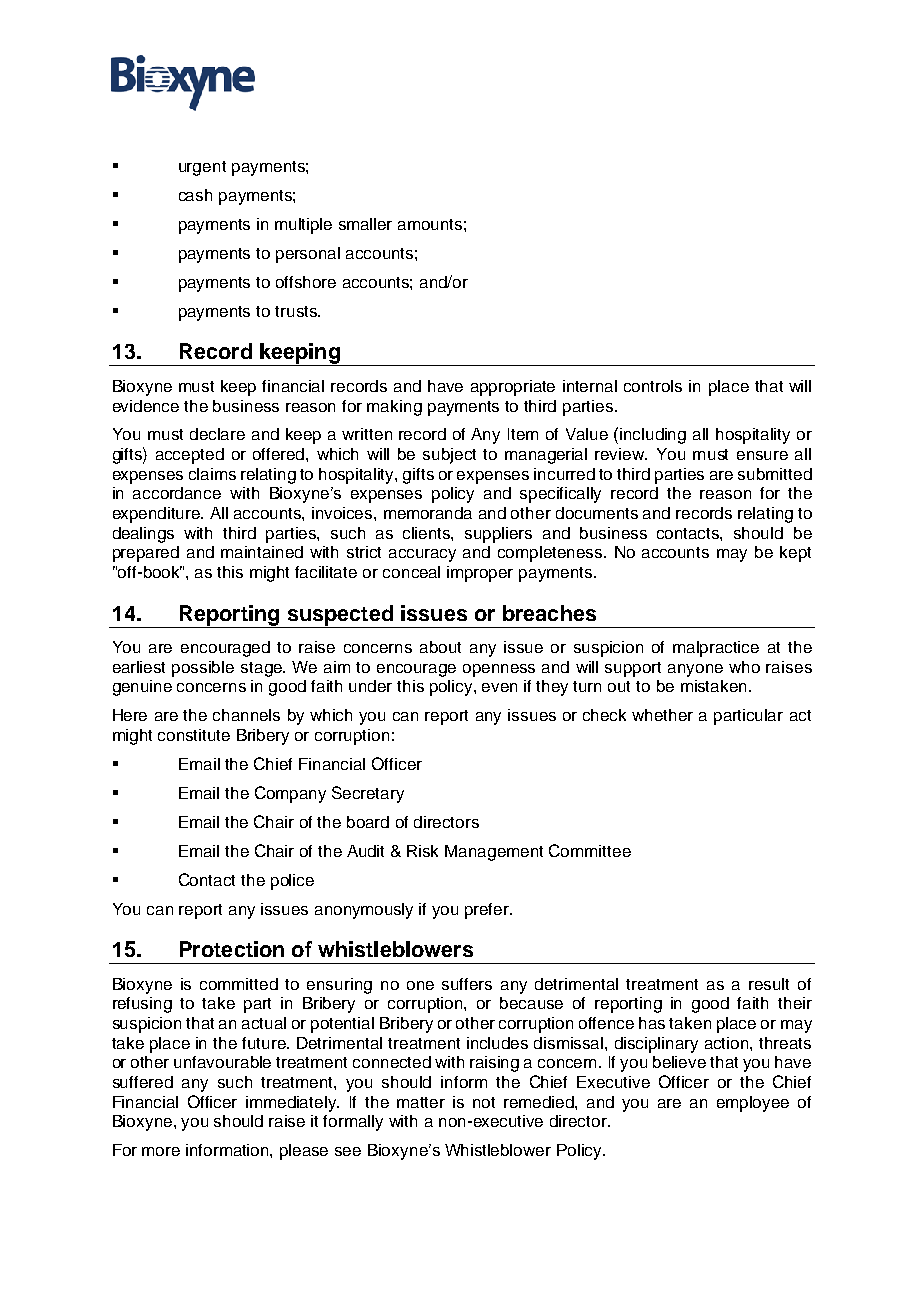 Image resolution: width=924 pixels, height=1308 pixels. I want to click on about, so click(440, 647).
